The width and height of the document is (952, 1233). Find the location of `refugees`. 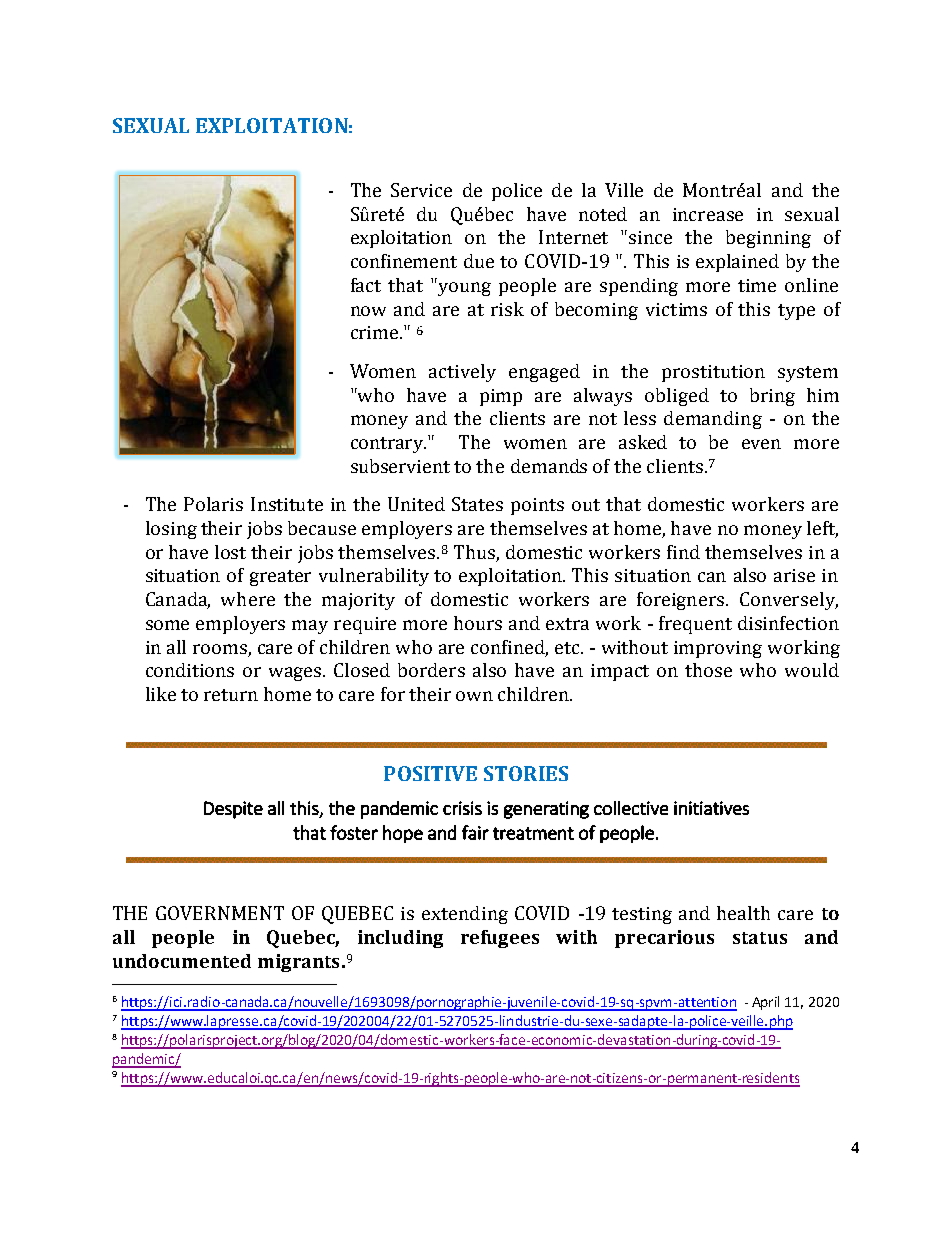

refugees is located at coordinates (500, 939).
